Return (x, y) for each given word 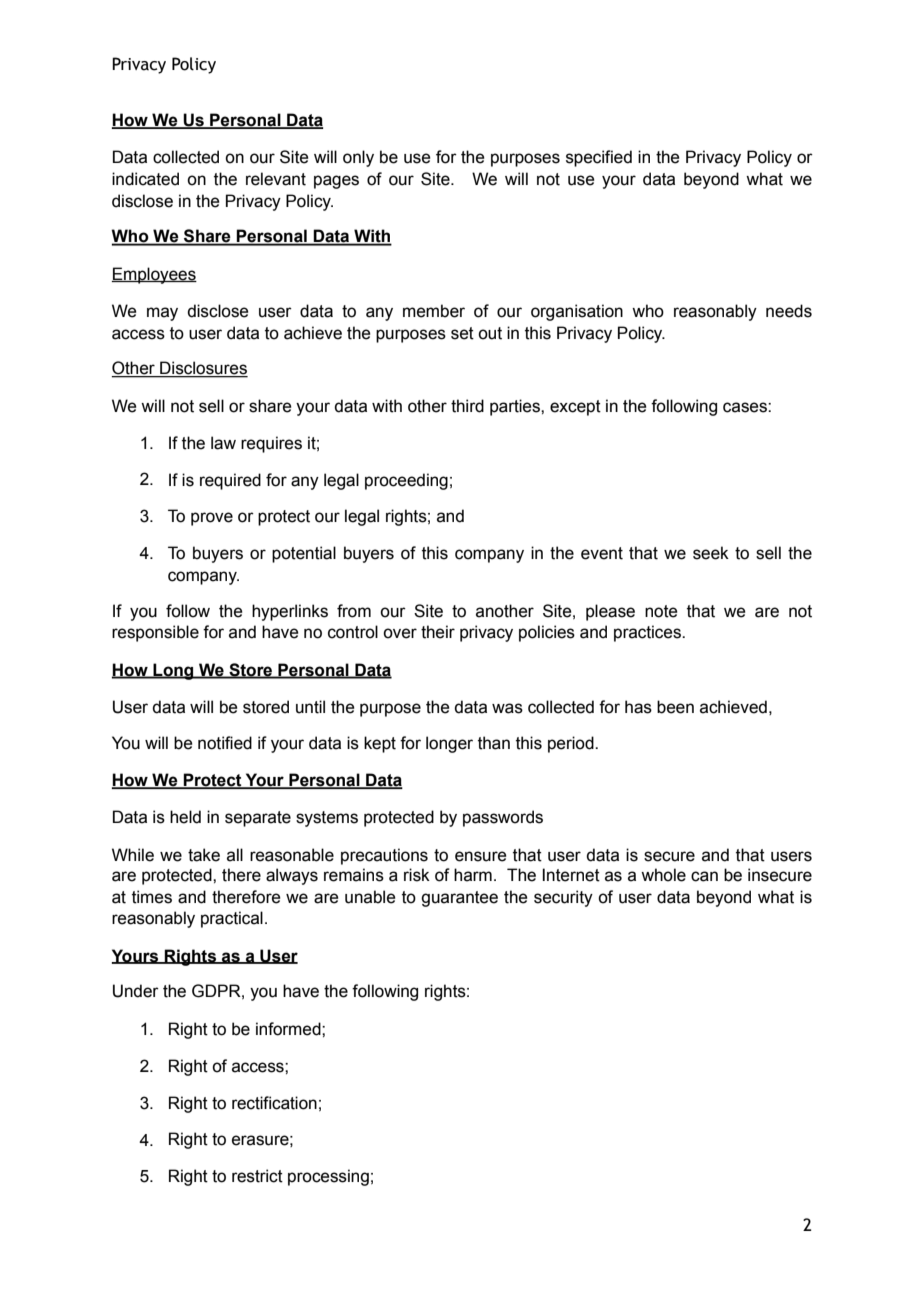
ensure (481, 856)
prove (212, 519)
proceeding (406, 481)
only (358, 158)
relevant (276, 179)
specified (599, 158)
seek (711, 553)
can (704, 876)
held (185, 817)
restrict (257, 1176)
